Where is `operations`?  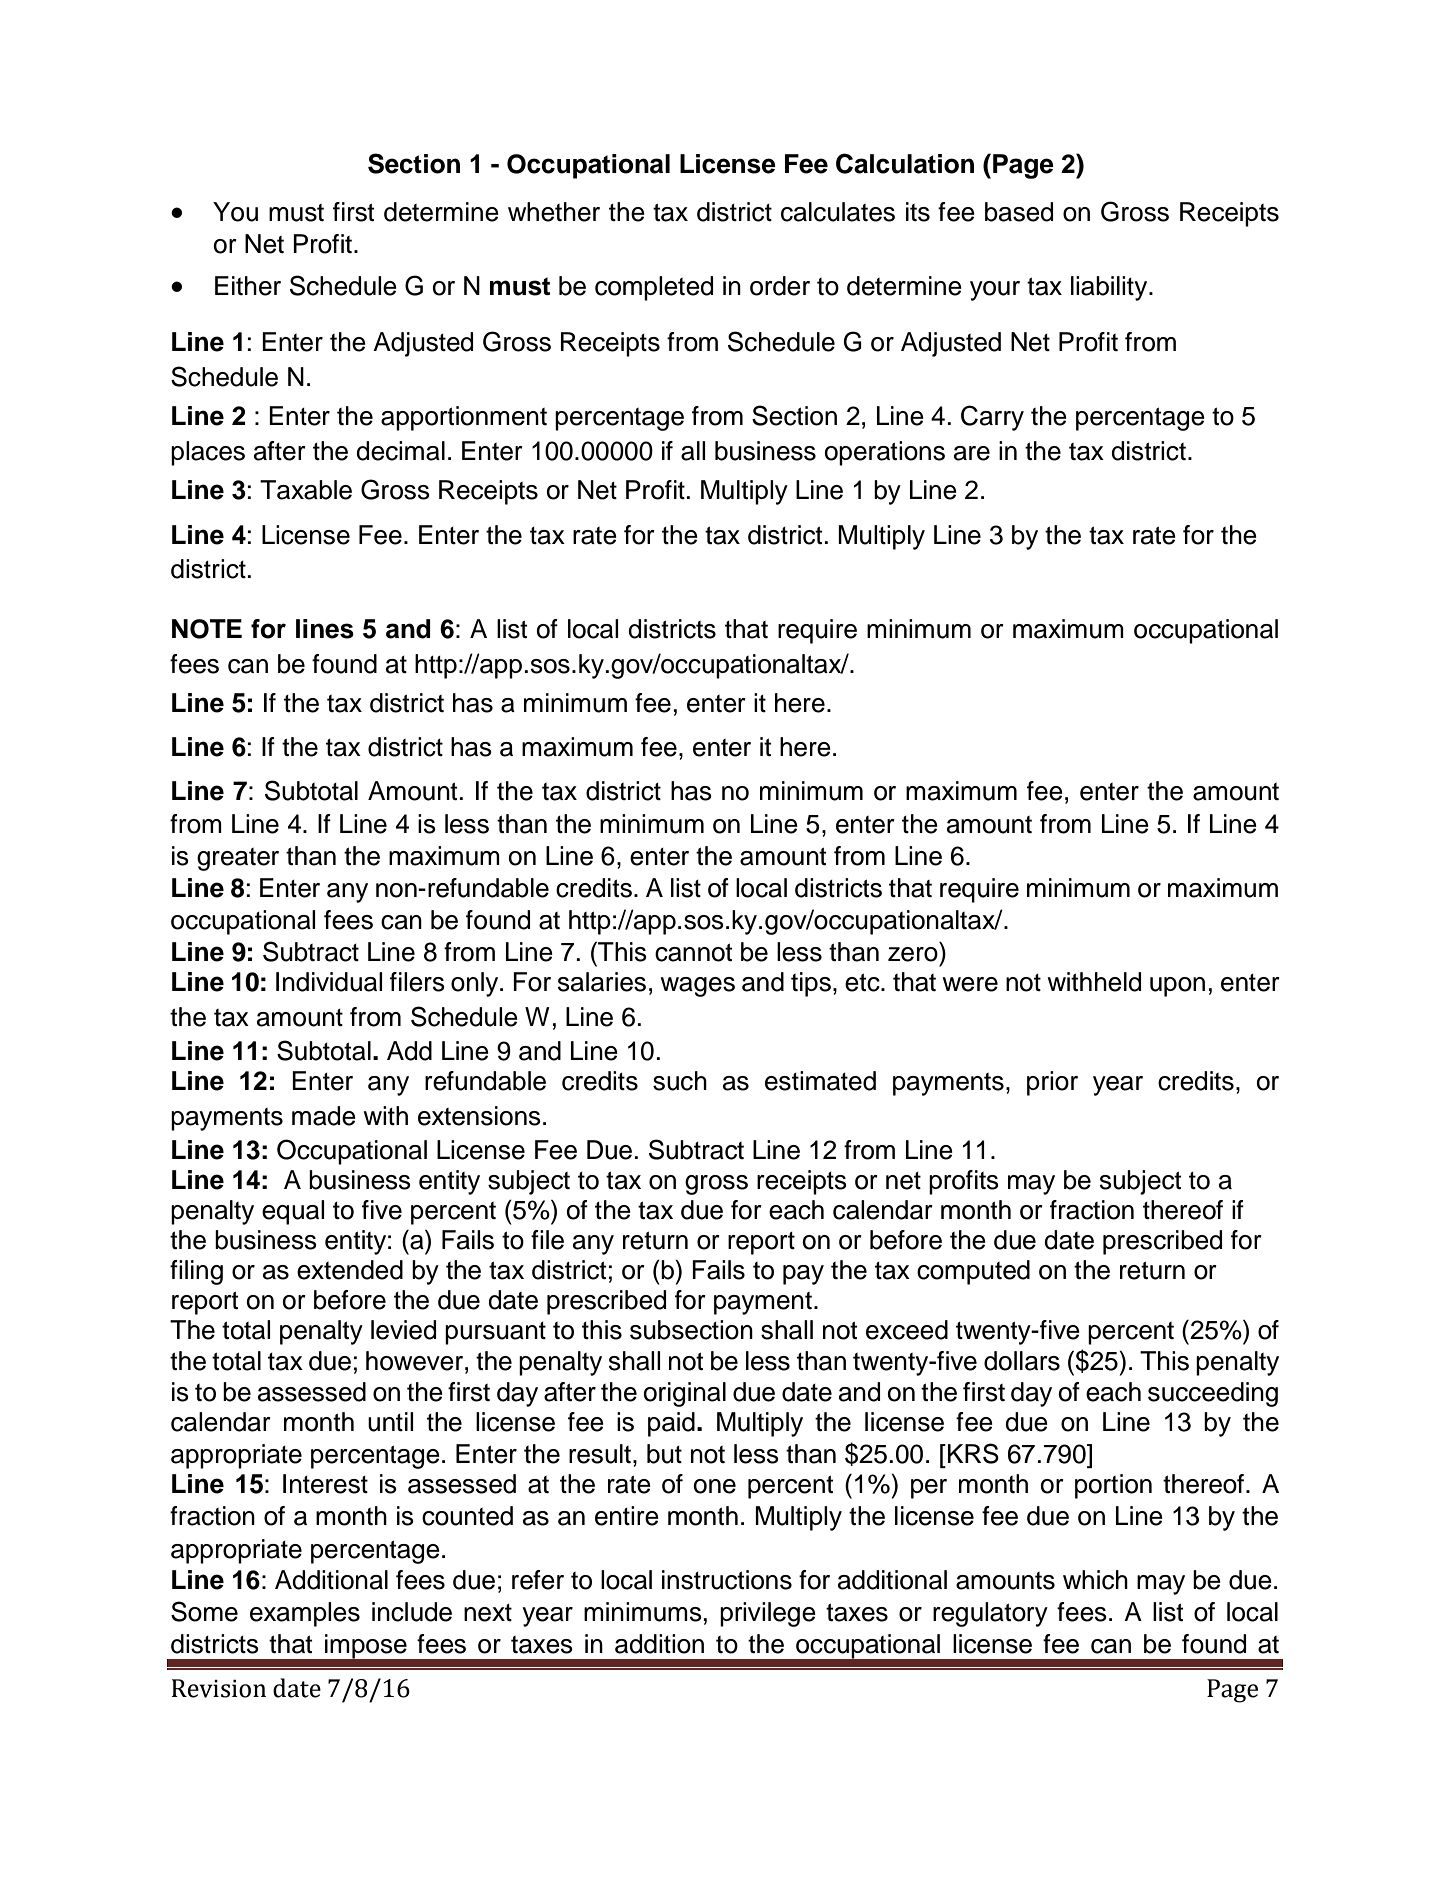
operations is located at coordinates (885, 453).
